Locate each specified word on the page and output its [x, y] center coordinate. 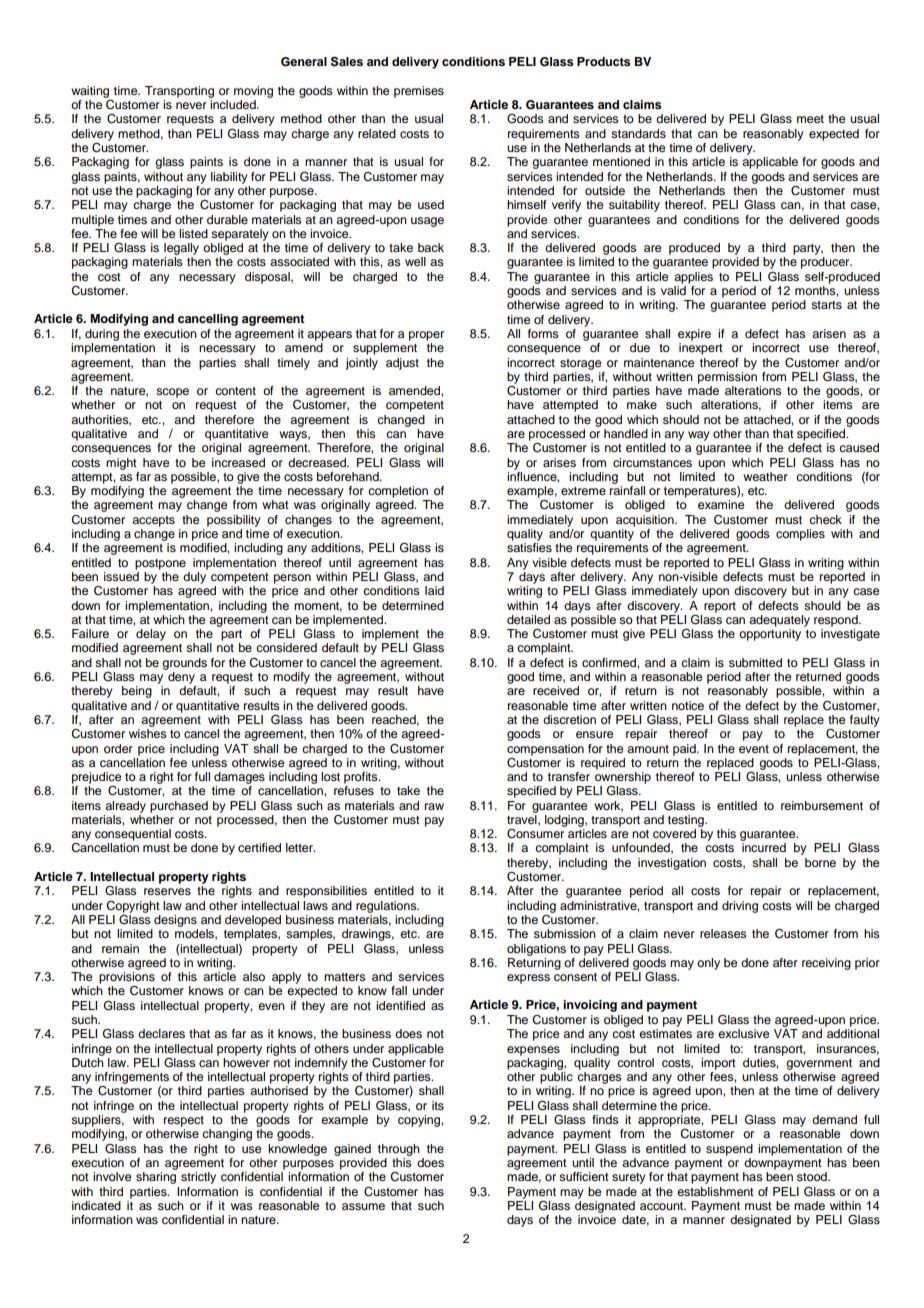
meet [810, 119]
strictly [198, 1178]
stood [813, 1176]
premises [419, 92]
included [234, 104]
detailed [528, 619]
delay [151, 635]
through [399, 1150]
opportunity [770, 635]
